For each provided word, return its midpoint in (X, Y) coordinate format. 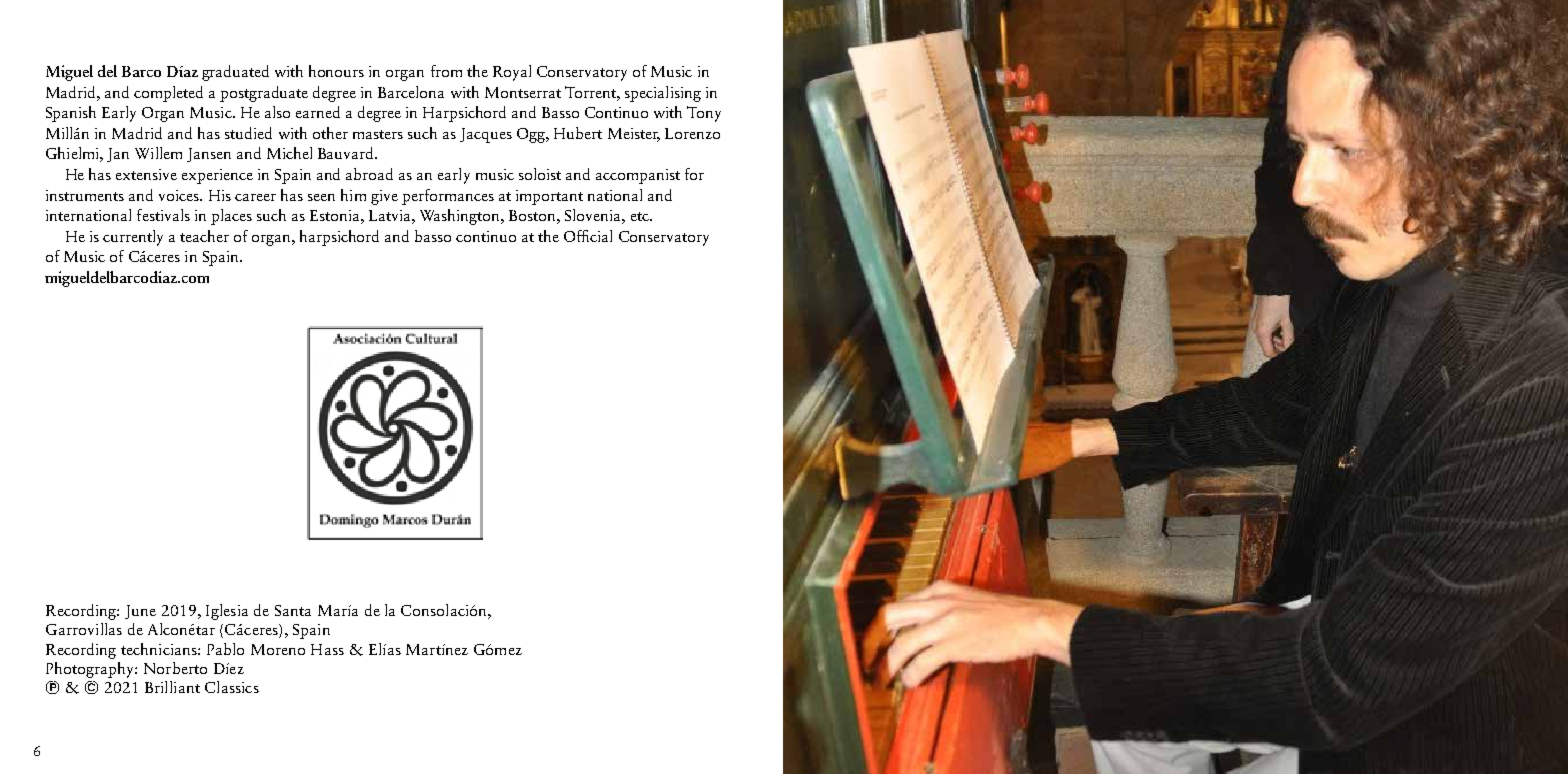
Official (588, 236)
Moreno (278, 649)
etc (641, 216)
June (140, 612)
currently (133, 238)
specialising (663, 94)
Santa (293, 610)
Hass (327, 649)
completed (168, 94)
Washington (461, 217)
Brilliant (172, 687)
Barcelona (411, 92)
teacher (204, 236)
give (384, 197)
